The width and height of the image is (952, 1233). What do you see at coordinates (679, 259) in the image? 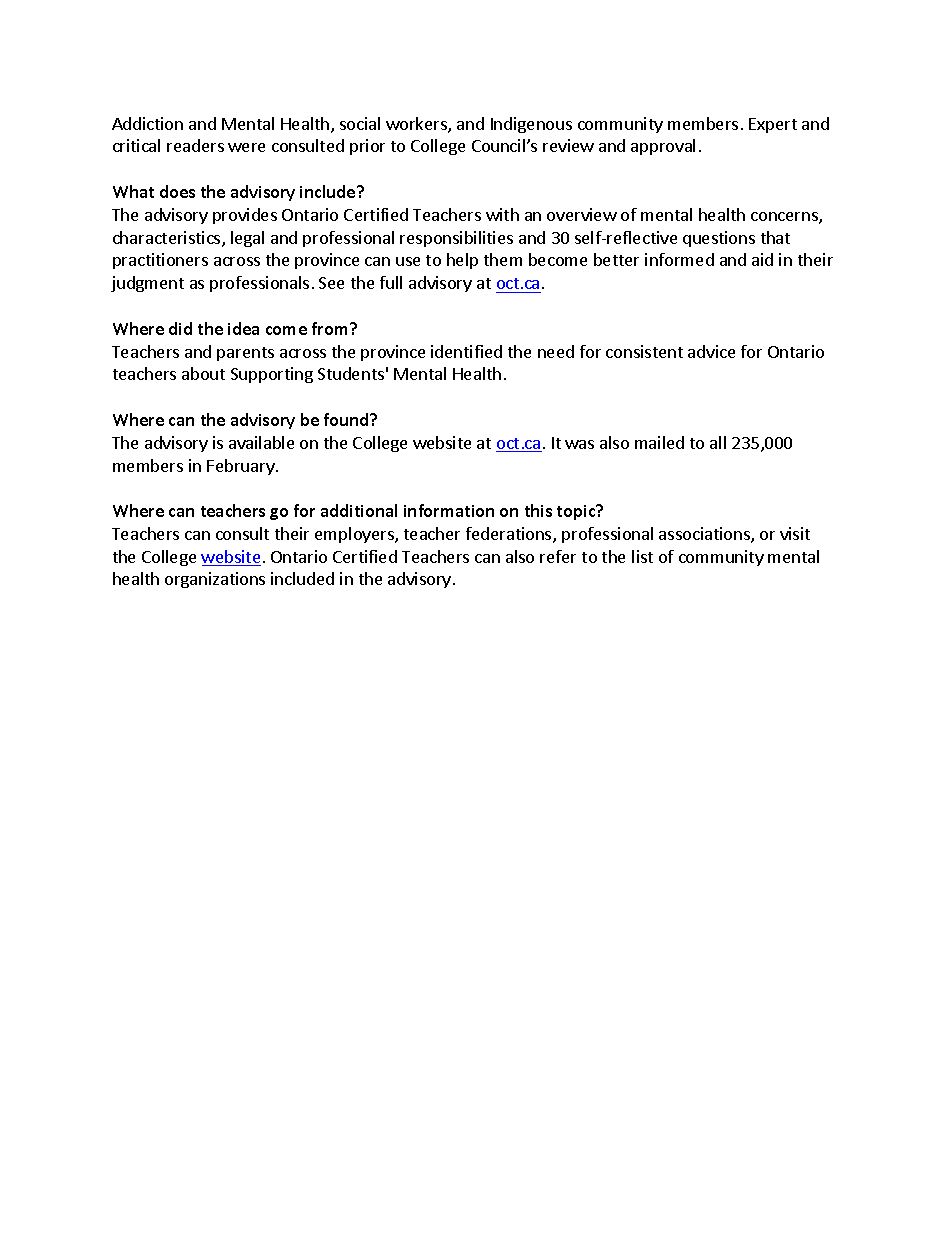
I see `informed` at bounding box center [679, 259].
